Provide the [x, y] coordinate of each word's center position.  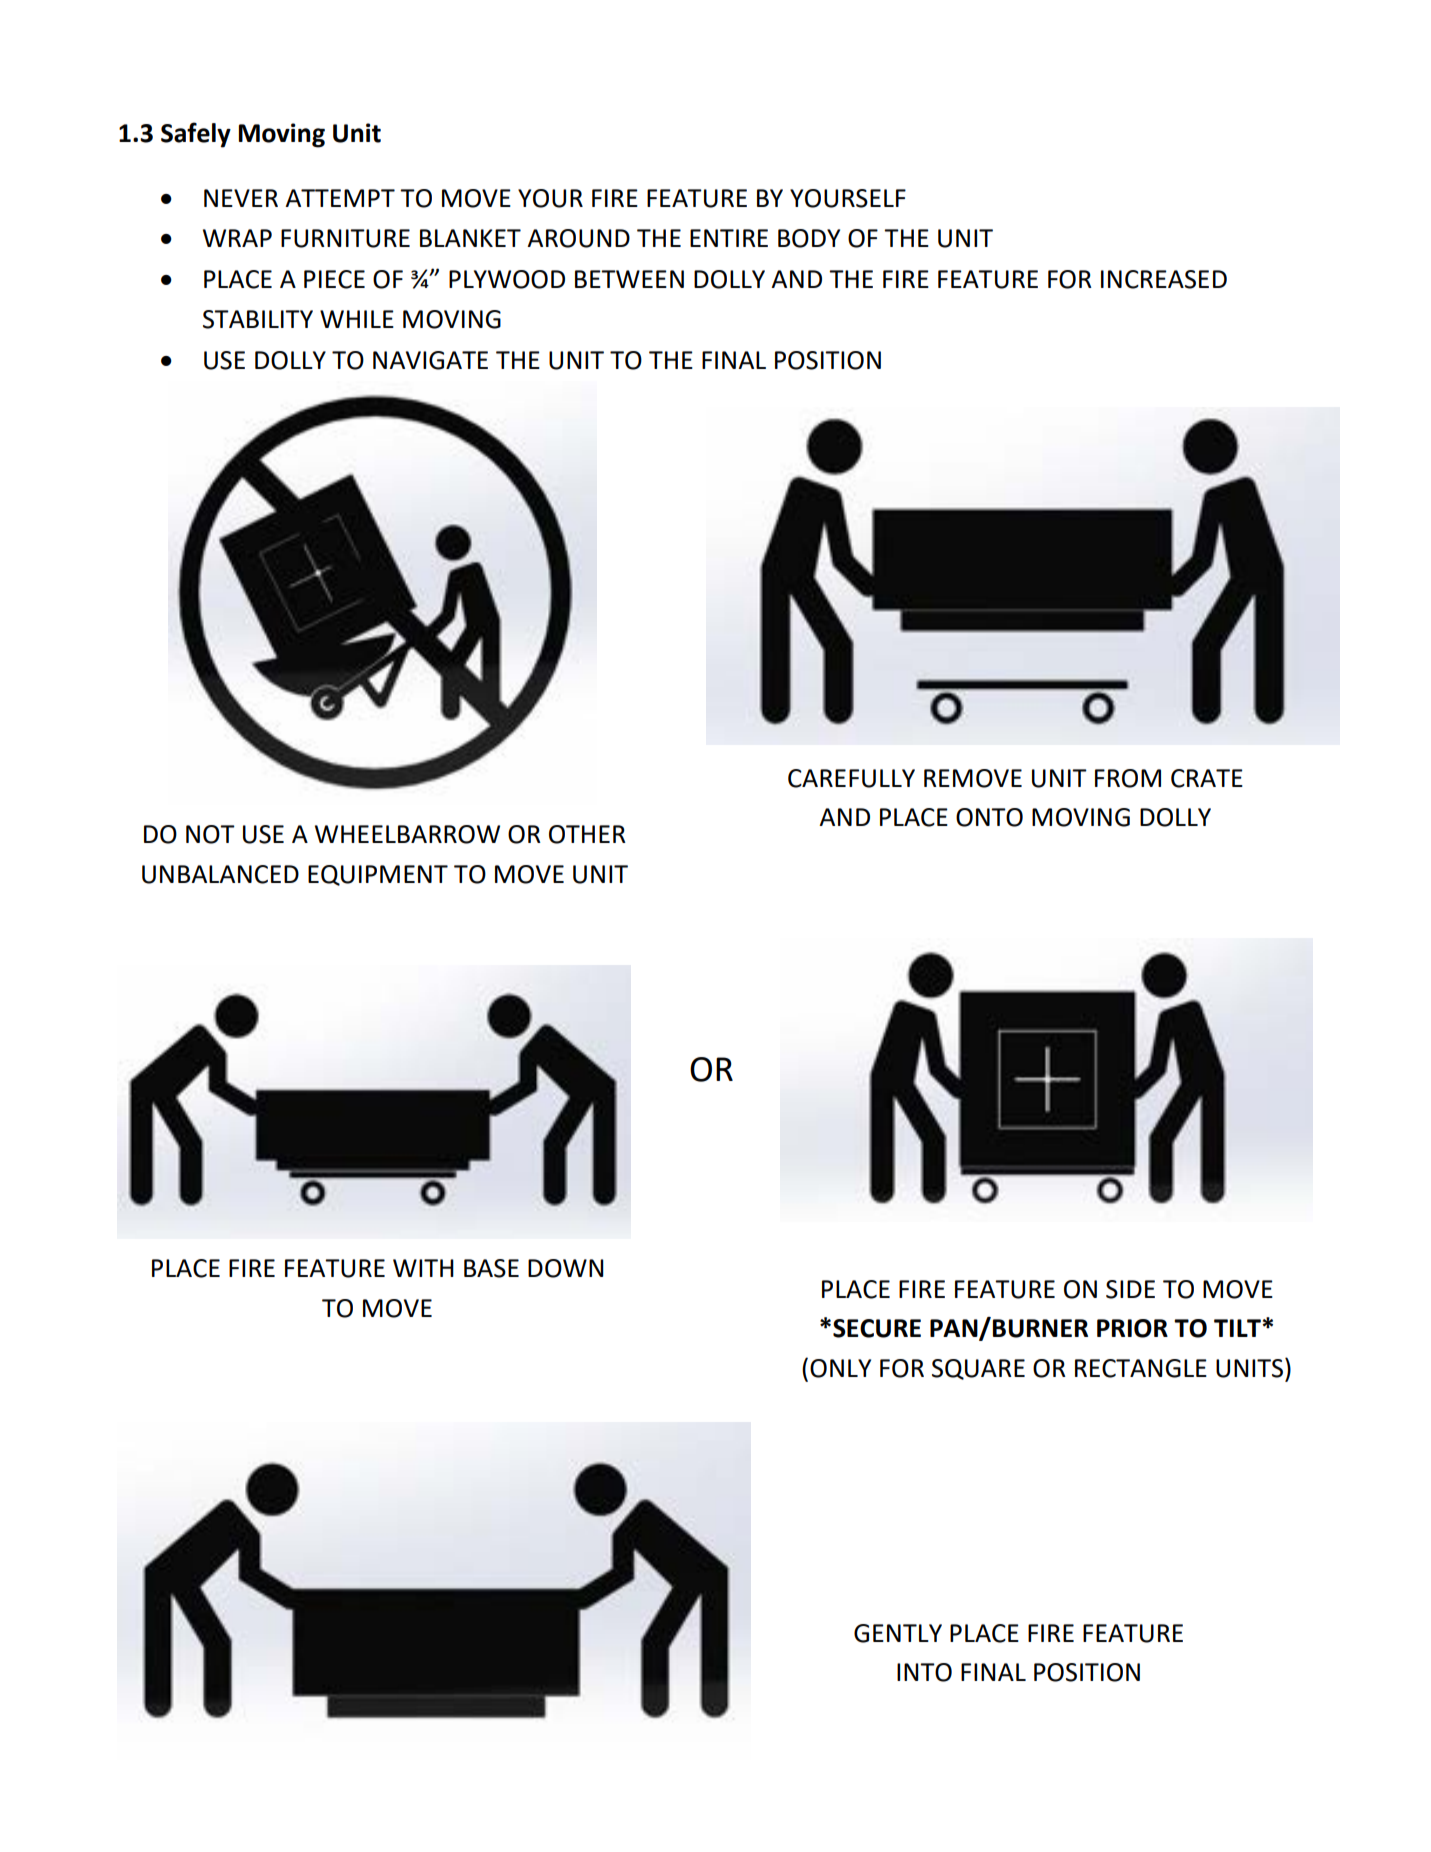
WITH [423, 1268]
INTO [924, 1672]
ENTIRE [729, 238]
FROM [1128, 778]
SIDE [1130, 1289]
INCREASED [1164, 279]
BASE [491, 1268]
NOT [210, 834]
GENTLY [898, 1633]
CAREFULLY [851, 778]
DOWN [566, 1268]
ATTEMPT [340, 198]
